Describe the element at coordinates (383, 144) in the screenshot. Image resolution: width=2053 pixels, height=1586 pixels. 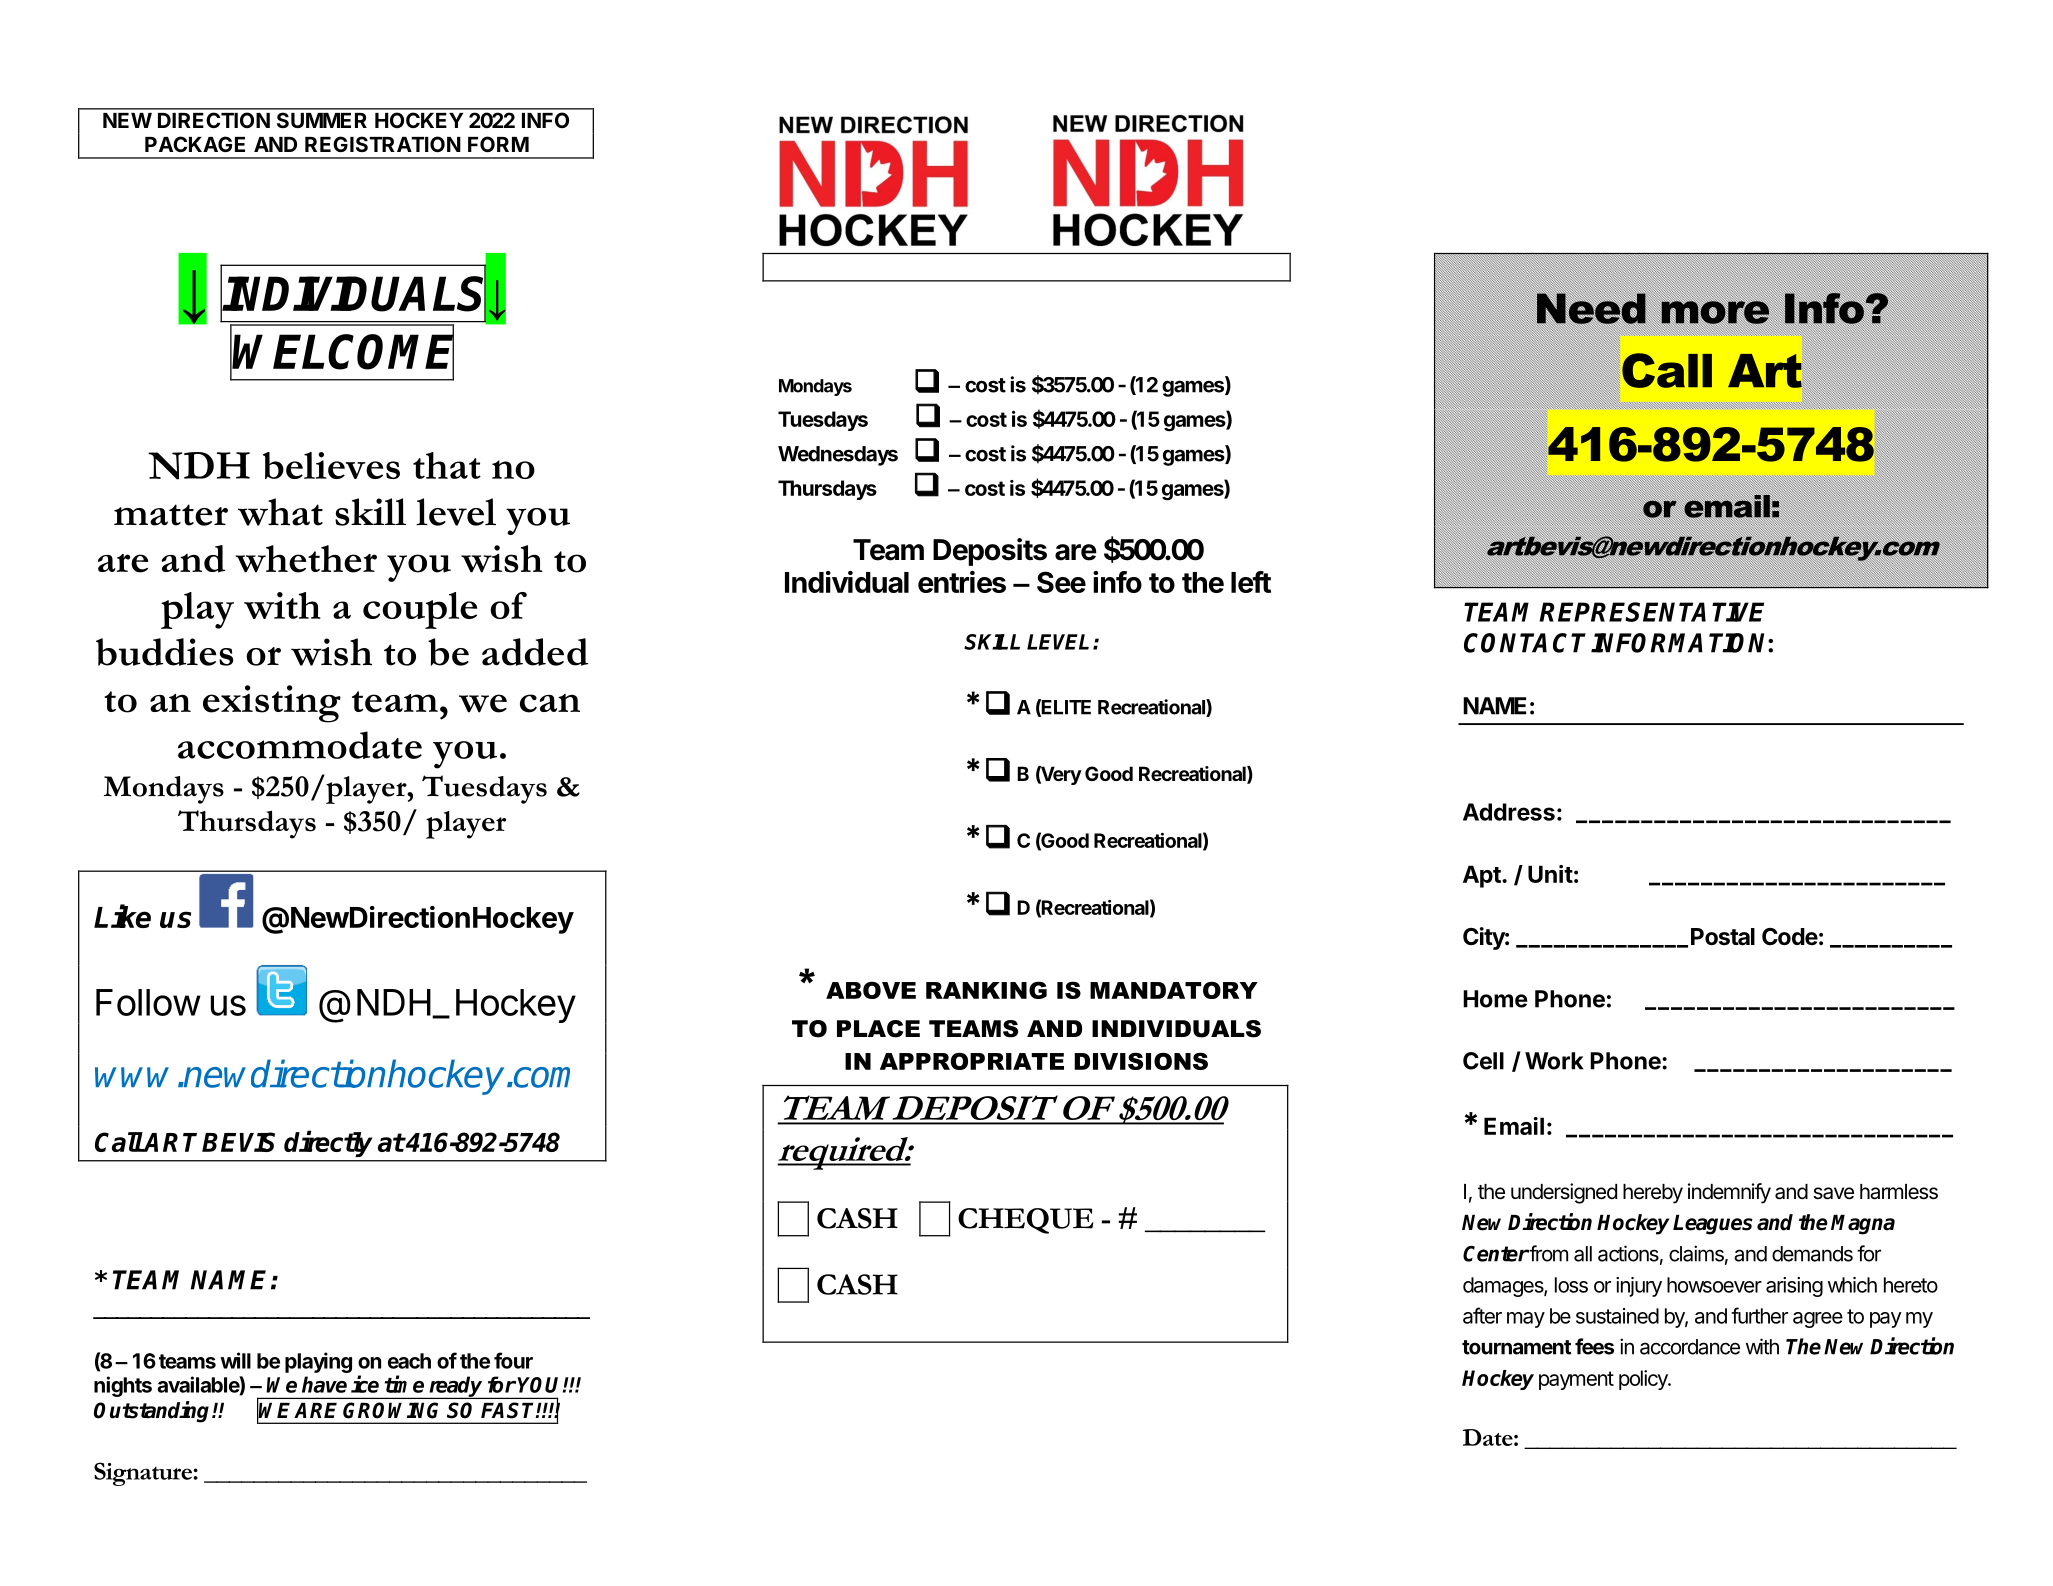
I see `REGISTRATION` at that location.
